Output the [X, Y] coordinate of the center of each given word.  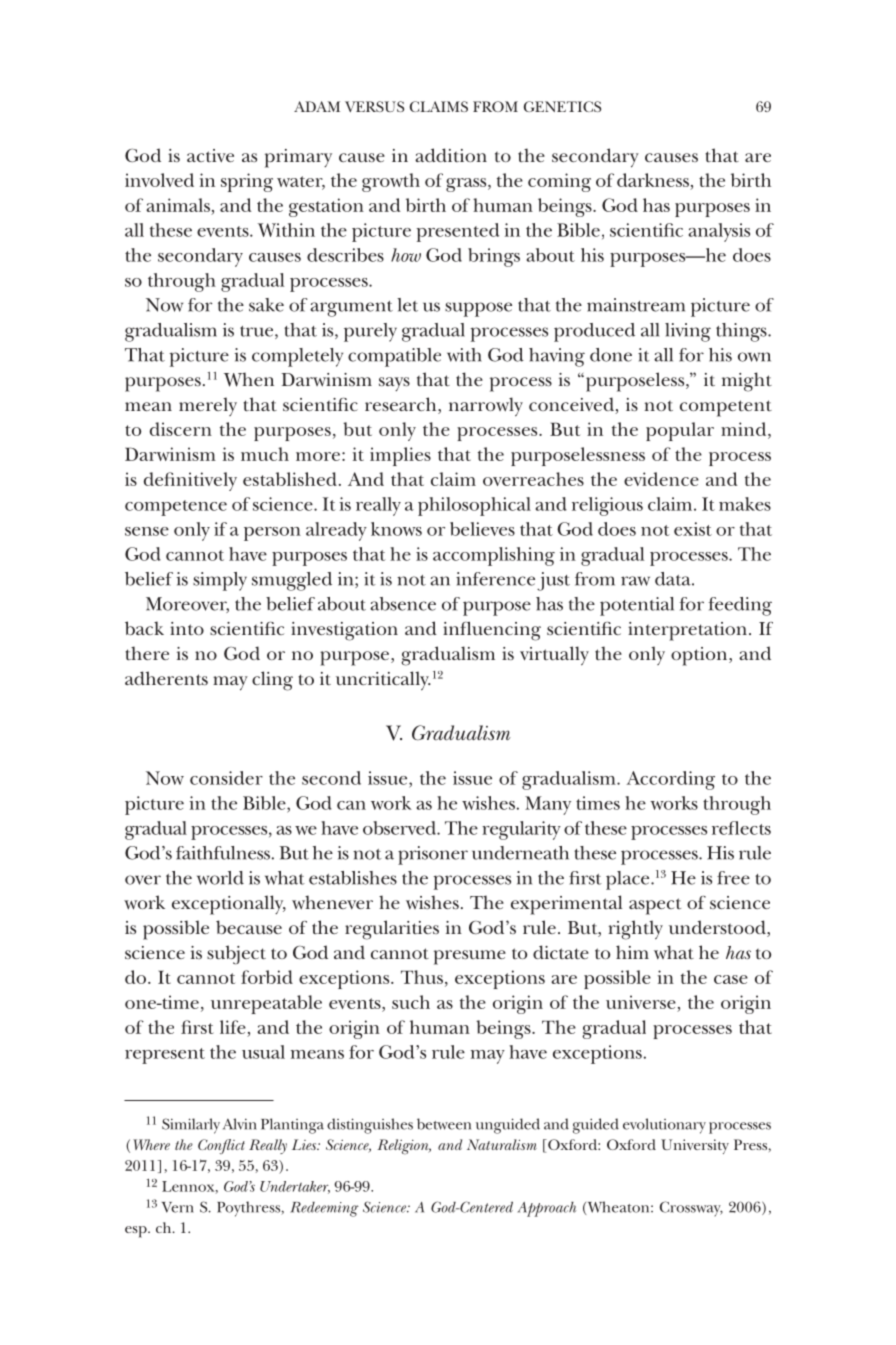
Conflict [221, 1146]
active [210, 155]
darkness [654, 181]
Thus [422, 977]
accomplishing [494, 556]
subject [236, 955]
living [688, 332]
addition [451, 155]
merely [208, 406]
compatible [394, 357]
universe [642, 1003]
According [670, 780]
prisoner [433, 855]
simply [220, 581]
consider [226, 778]
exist [693, 529]
